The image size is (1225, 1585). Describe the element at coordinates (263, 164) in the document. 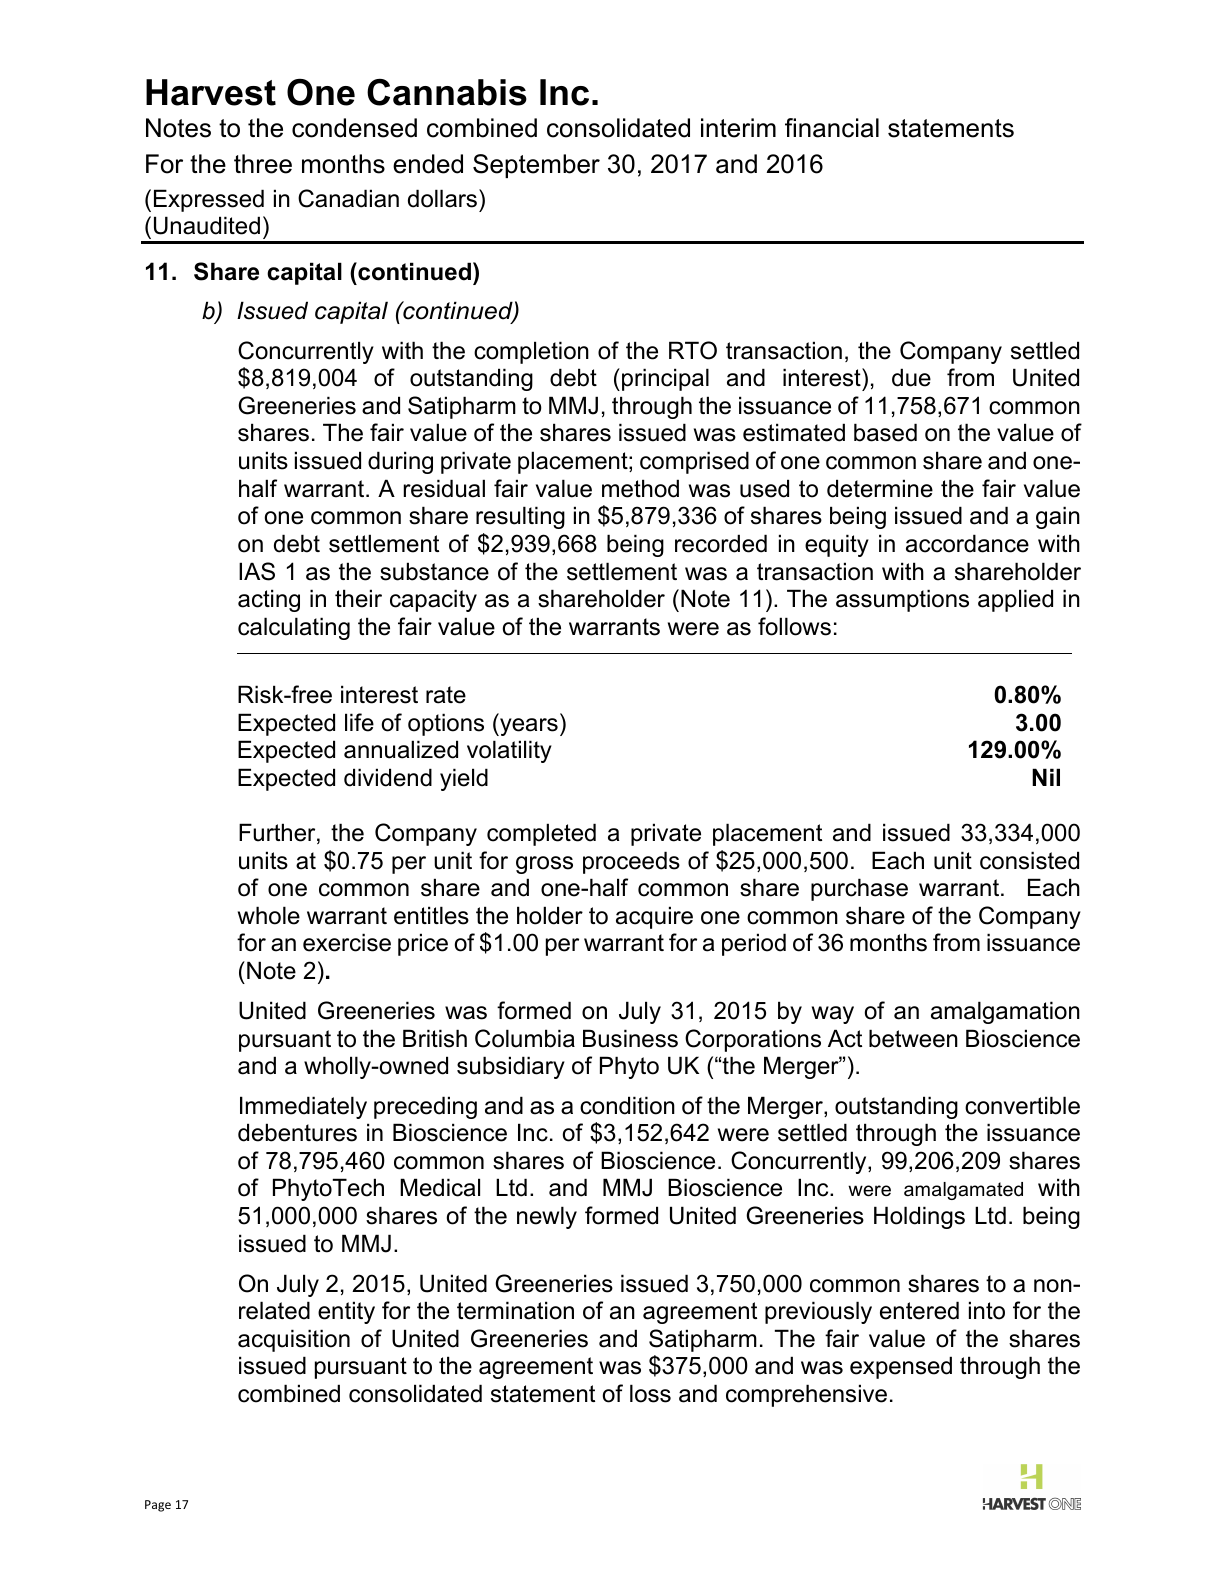

I see `three` at that location.
